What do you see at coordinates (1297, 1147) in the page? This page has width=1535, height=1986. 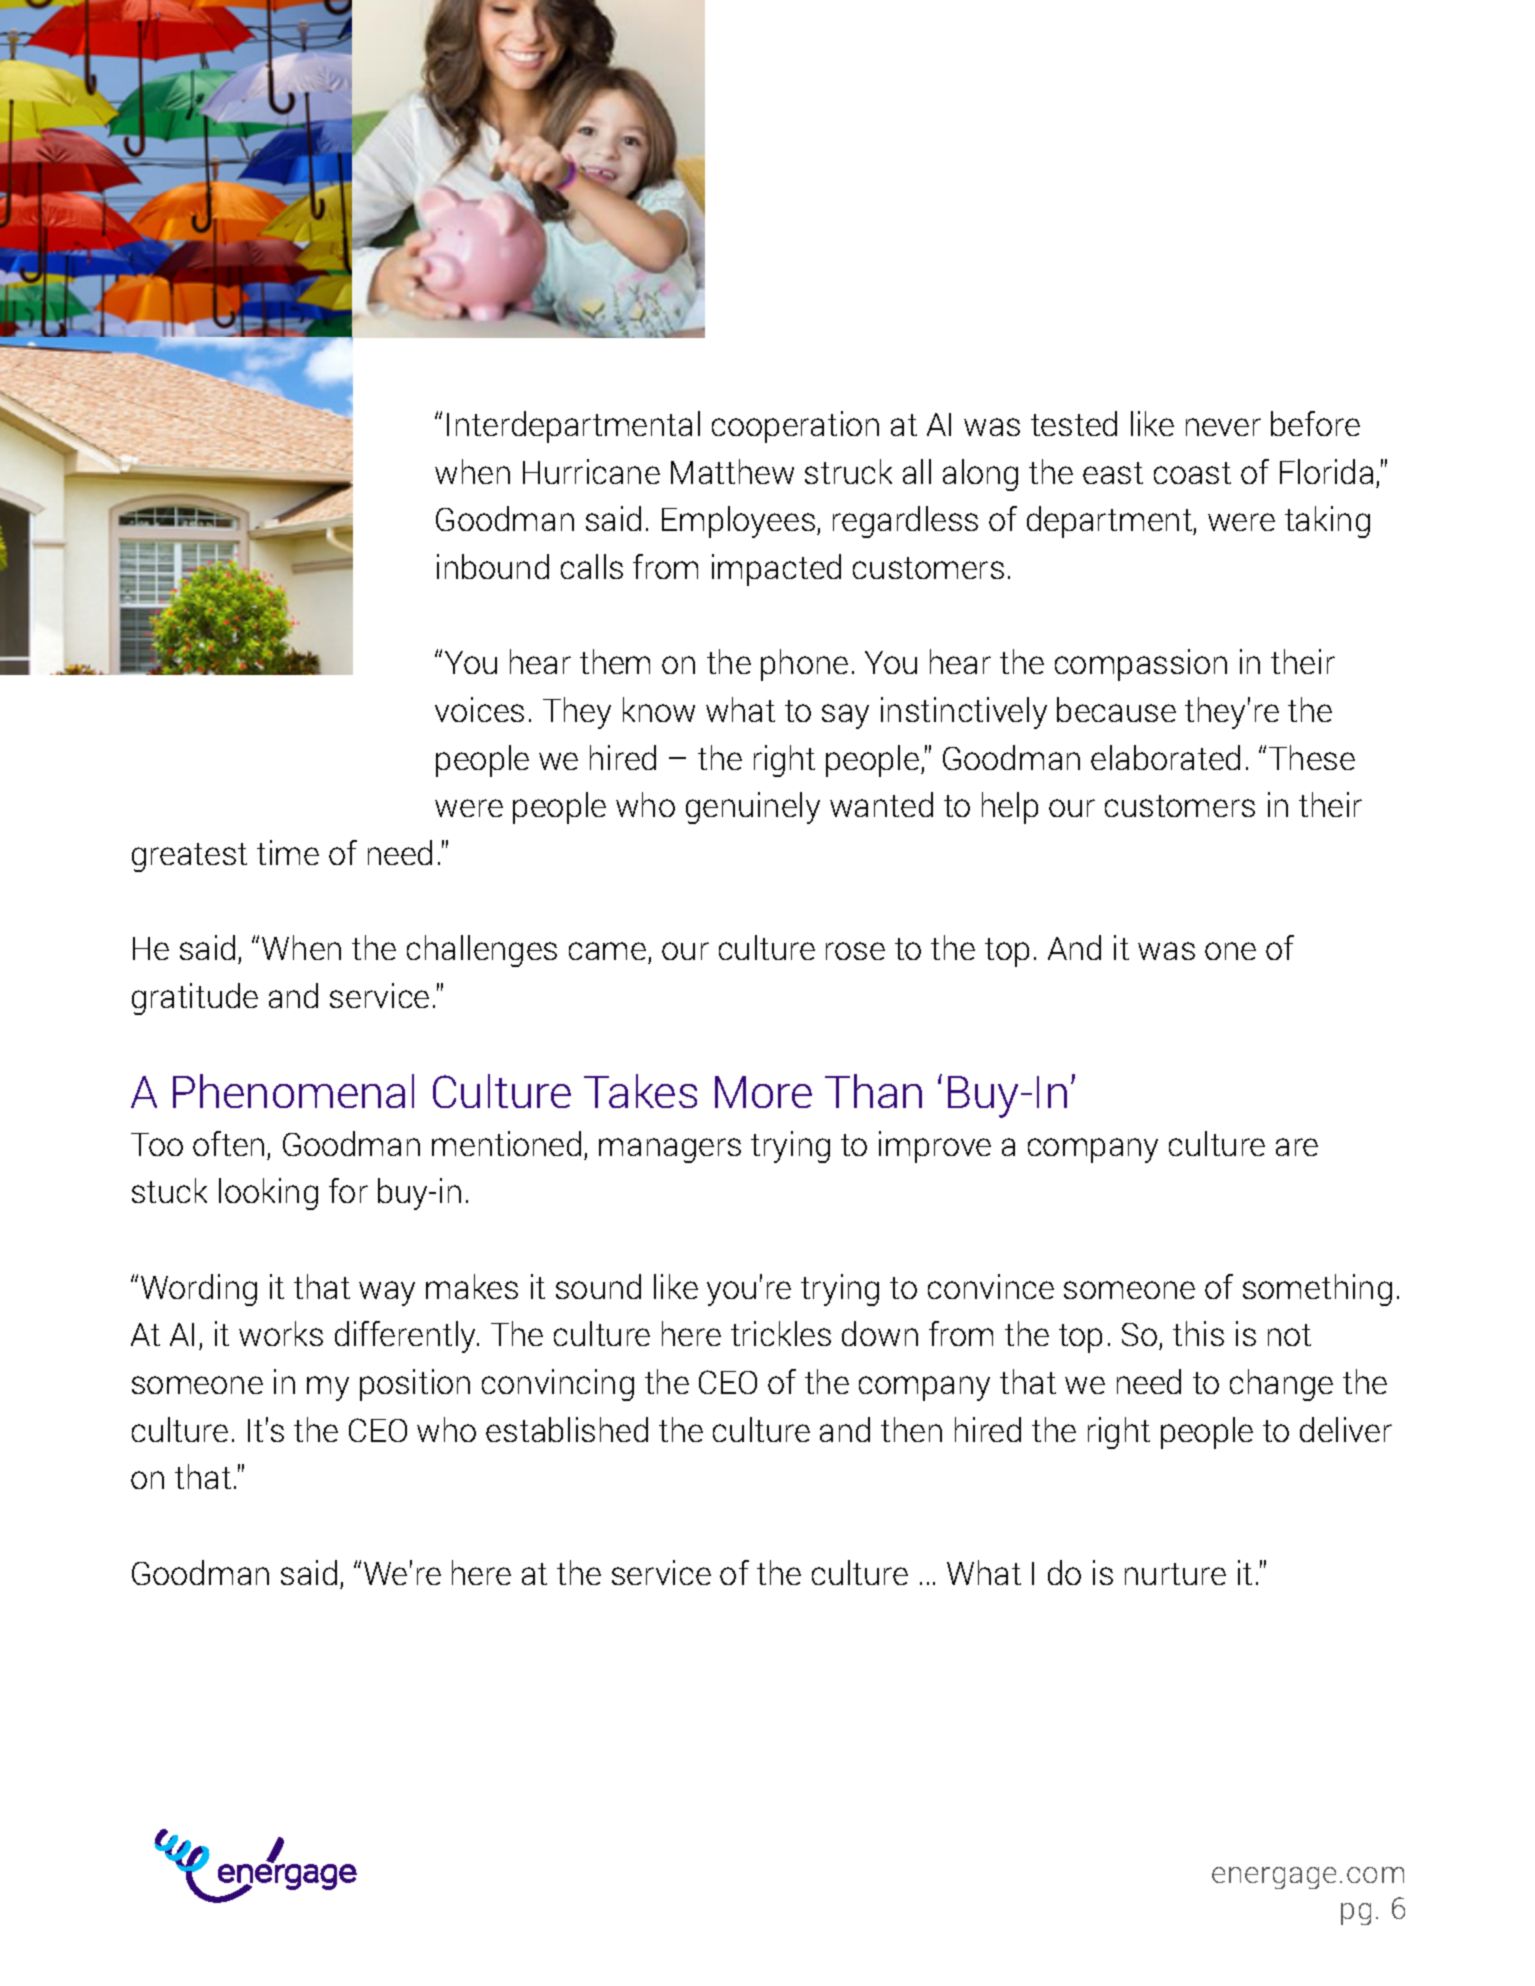 I see `are` at bounding box center [1297, 1147].
